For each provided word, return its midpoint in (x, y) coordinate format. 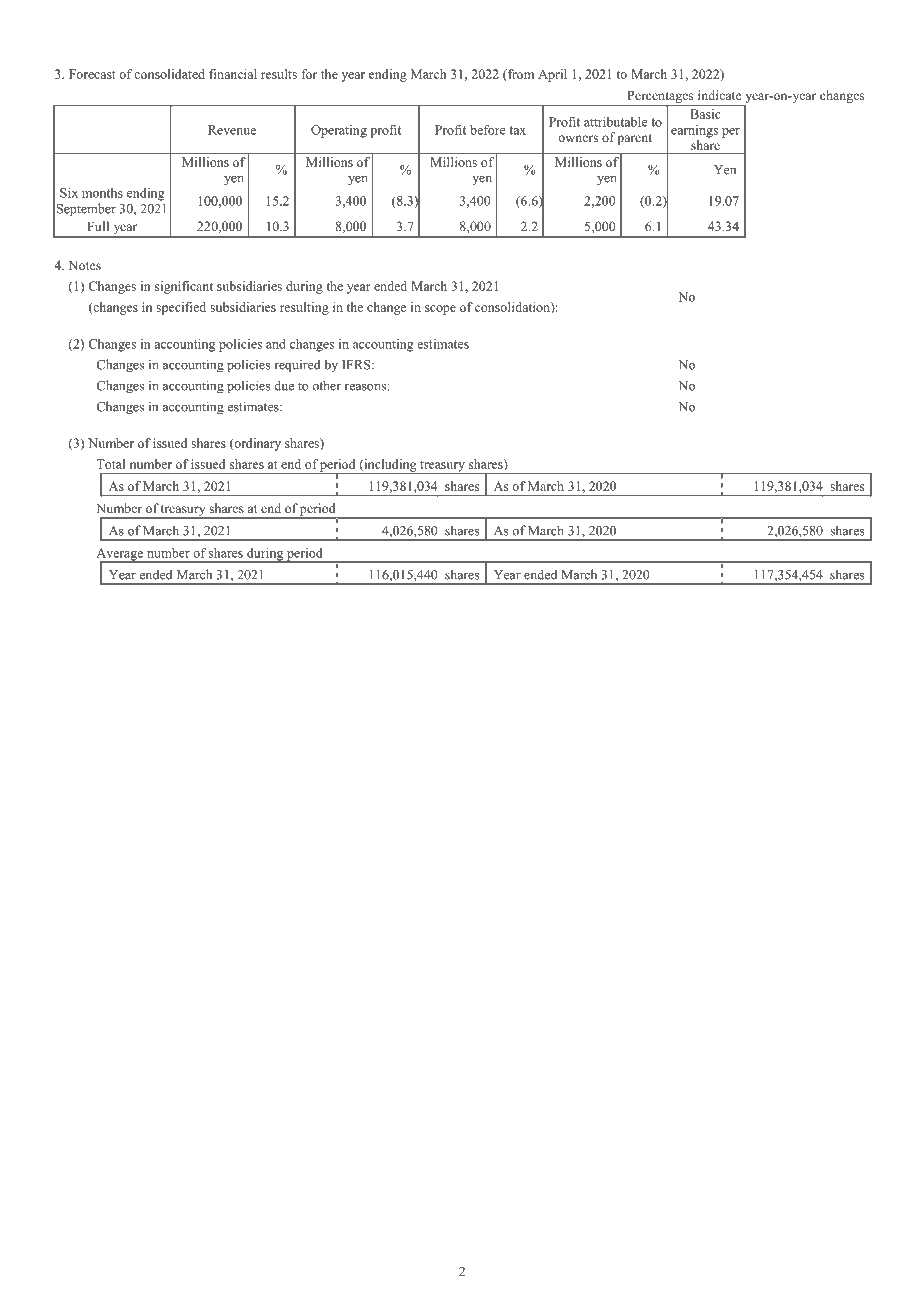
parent (634, 139)
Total (110, 464)
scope (440, 310)
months (102, 193)
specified (181, 308)
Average (121, 555)
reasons (365, 387)
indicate (720, 95)
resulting (304, 308)
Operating (339, 131)
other (326, 385)
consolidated (169, 74)
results (279, 74)
